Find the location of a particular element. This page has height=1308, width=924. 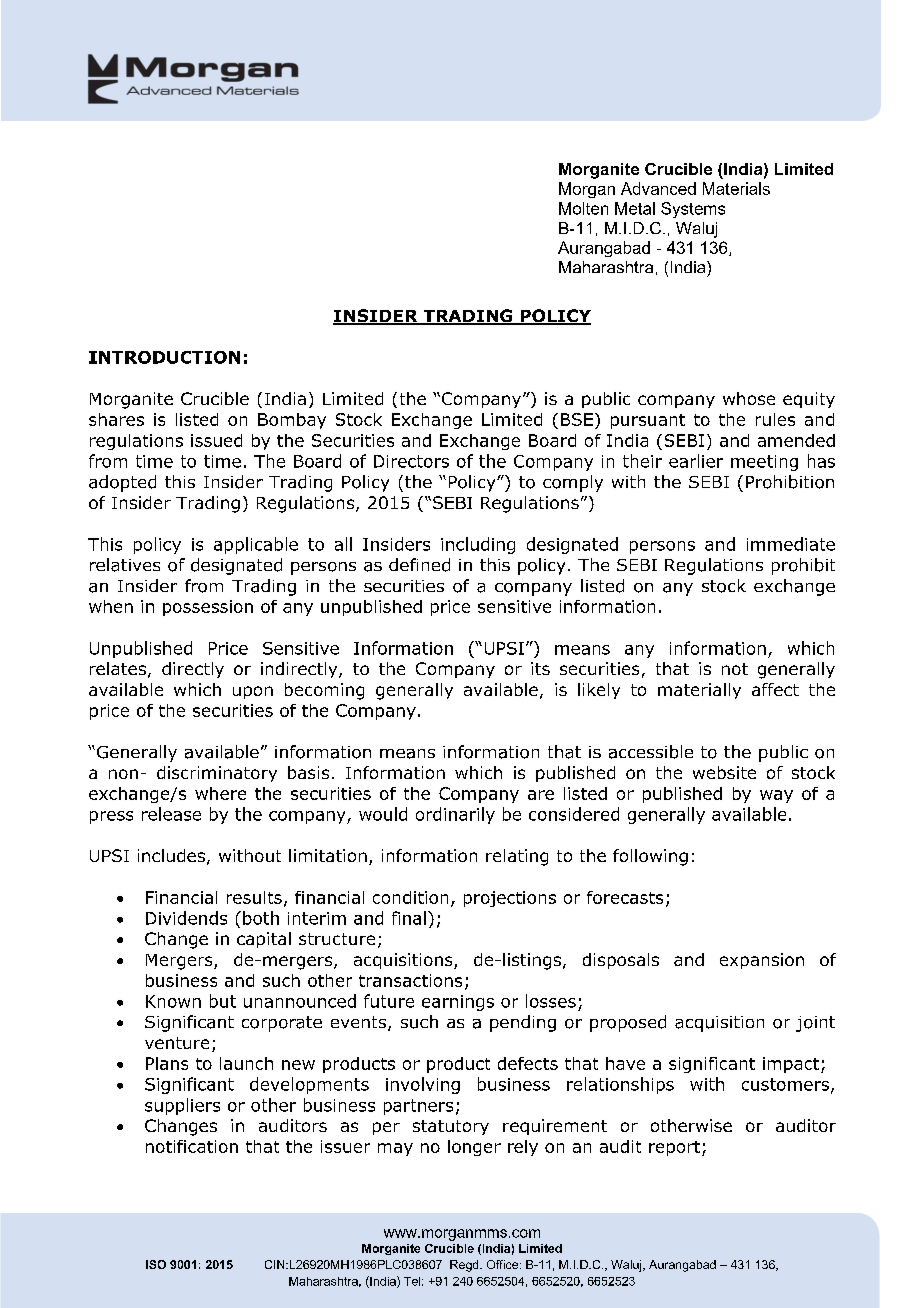

expansion is located at coordinates (762, 961).
